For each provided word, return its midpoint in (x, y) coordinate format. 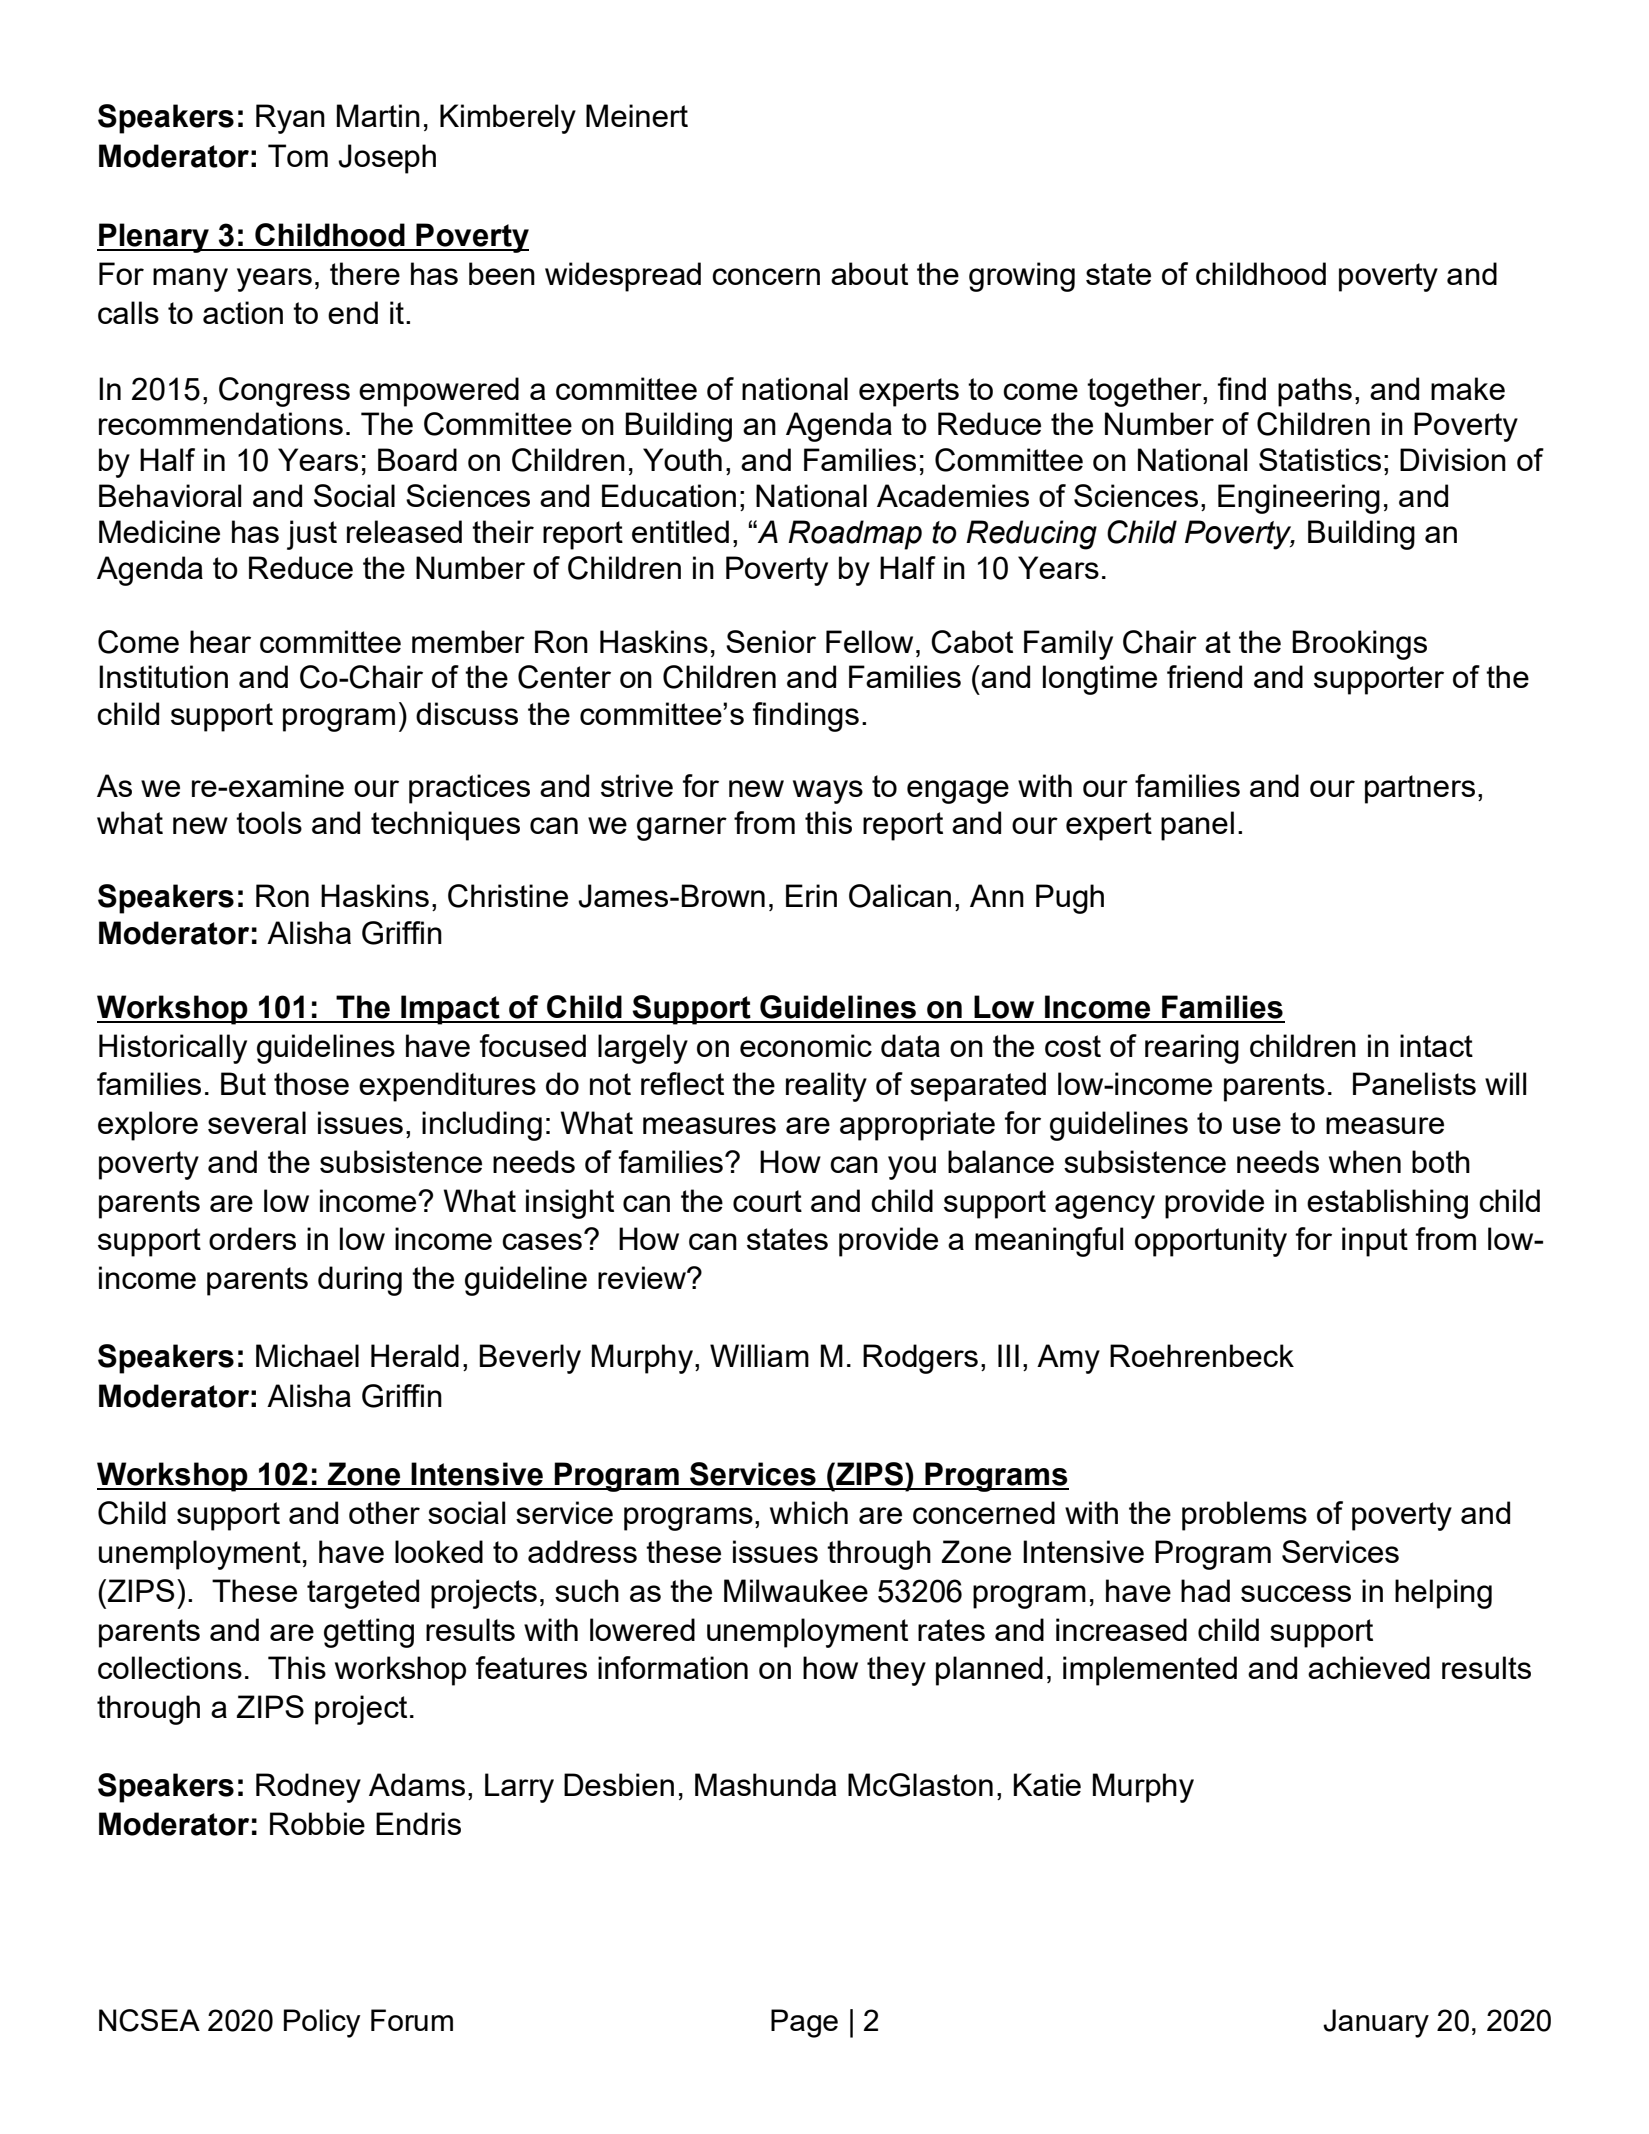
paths (1315, 392)
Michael (307, 1355)
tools (269, 822)
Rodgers (920, 1359)
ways (828, 792)
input (1375, 1242)
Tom (298, 155)
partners (1420, 789)
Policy (322, 2023)
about (869, 273)
